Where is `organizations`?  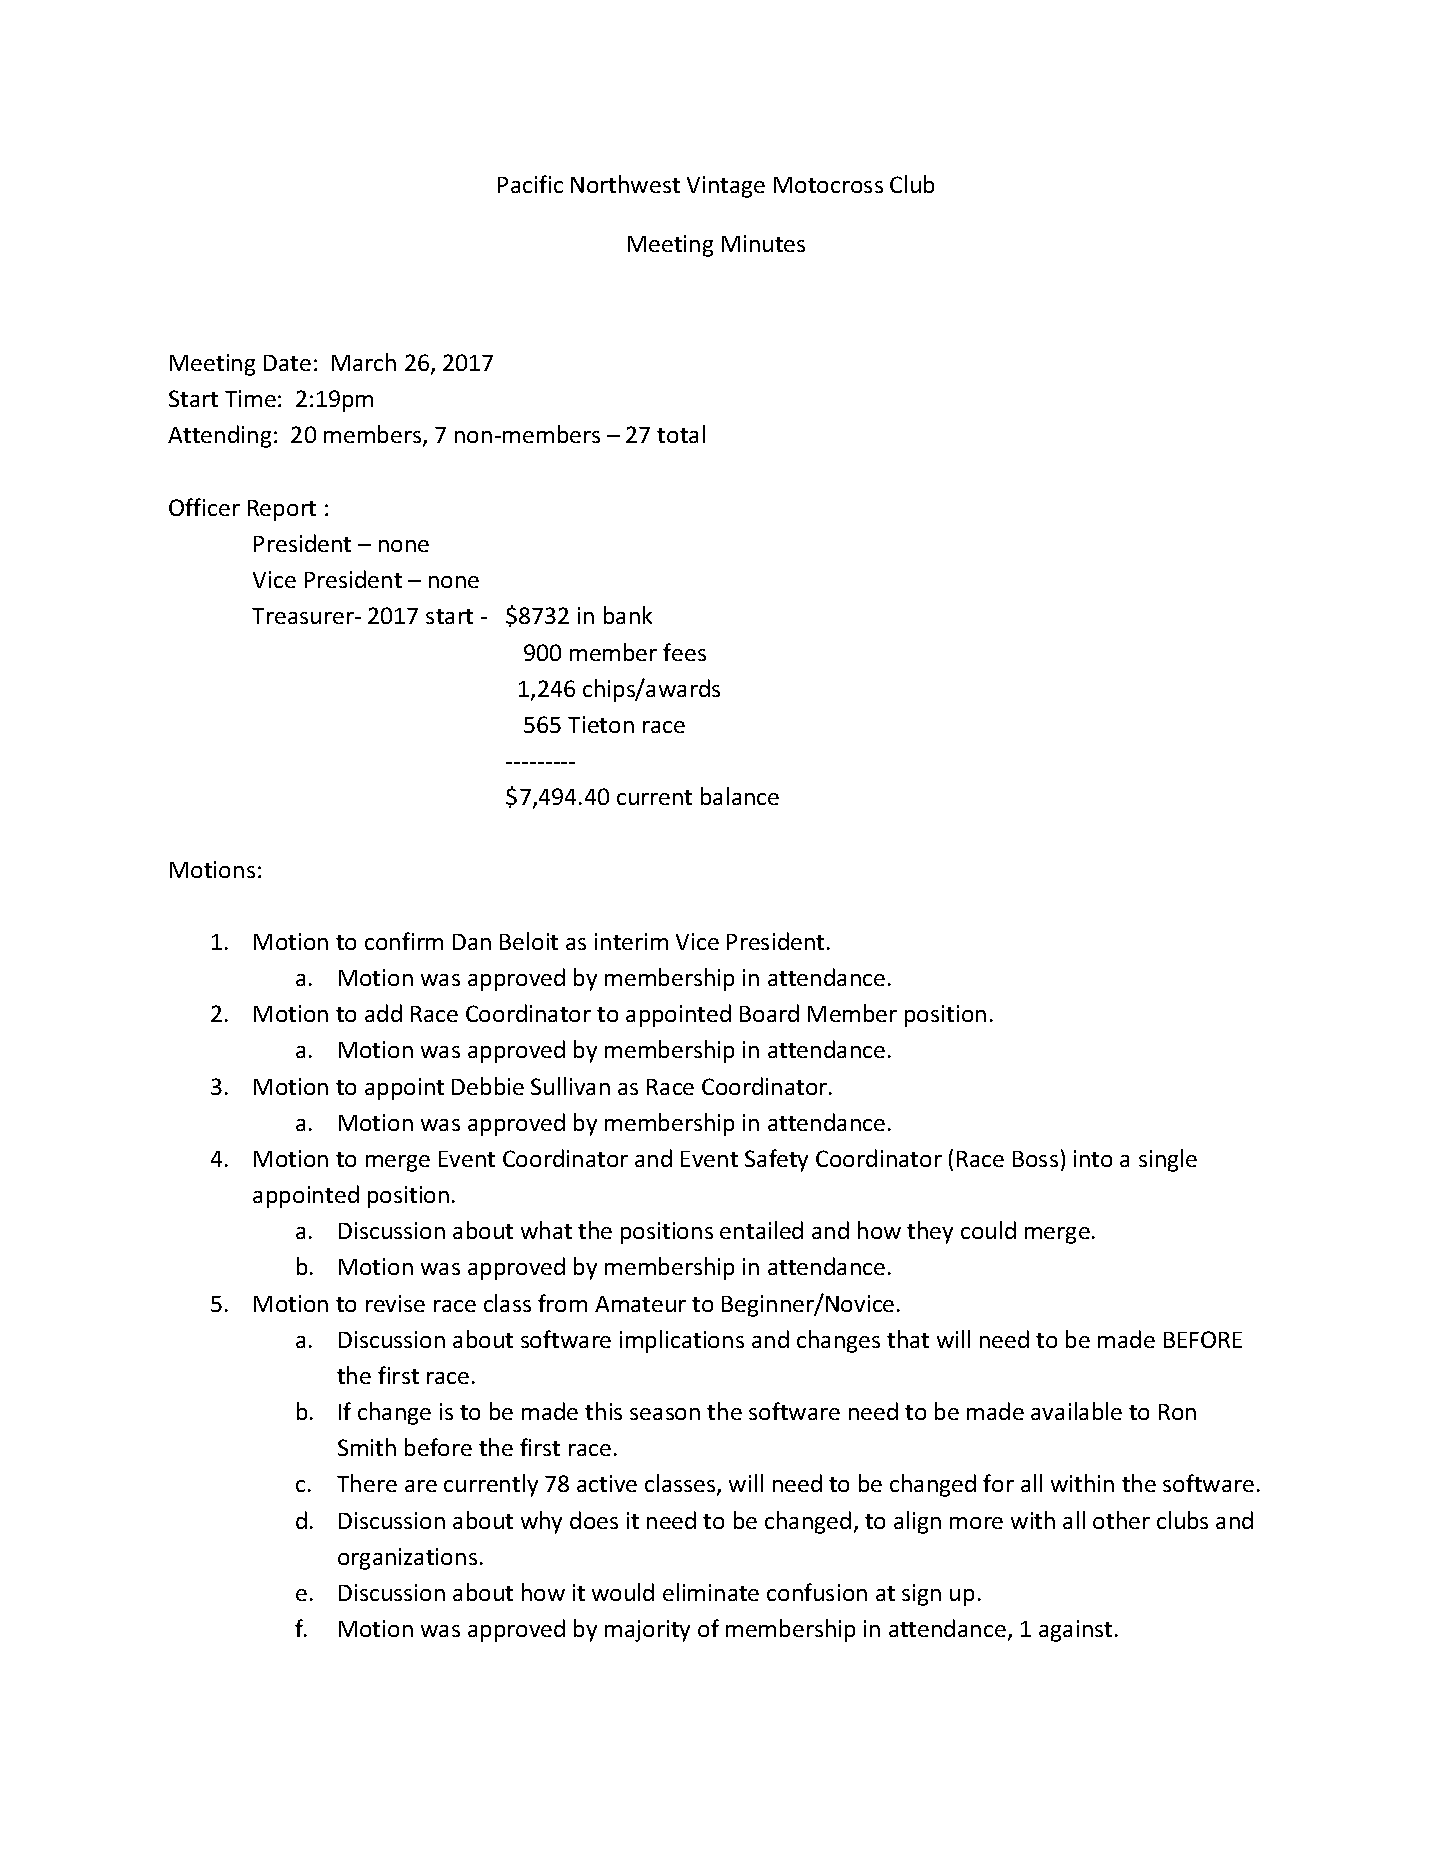
organizations is located at coordinates (407, 1559).
